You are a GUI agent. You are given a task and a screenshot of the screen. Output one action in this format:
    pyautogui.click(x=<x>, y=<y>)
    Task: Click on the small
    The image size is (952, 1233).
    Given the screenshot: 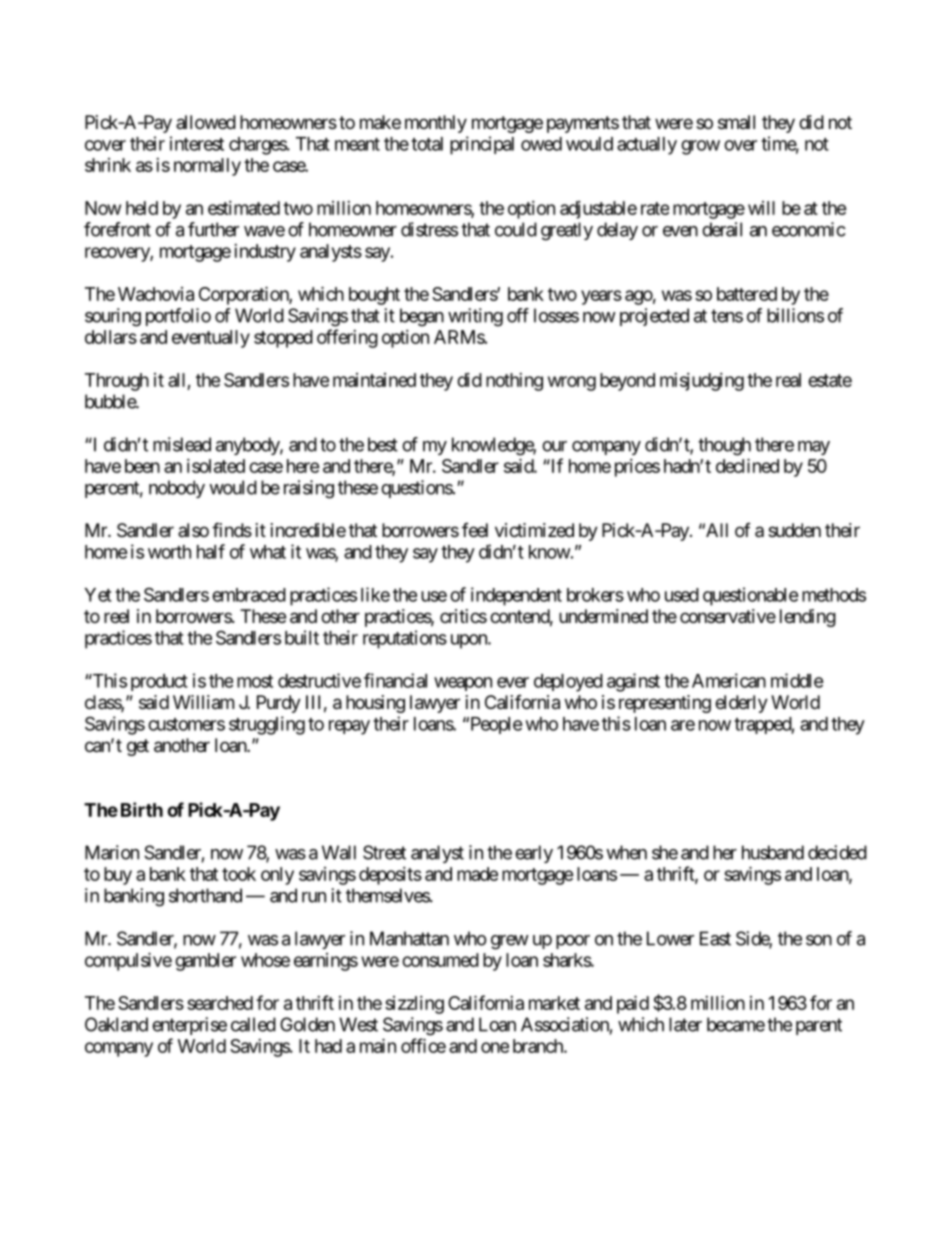 What is the action you would take?
    pyautogui.click(x=736, y=122)
